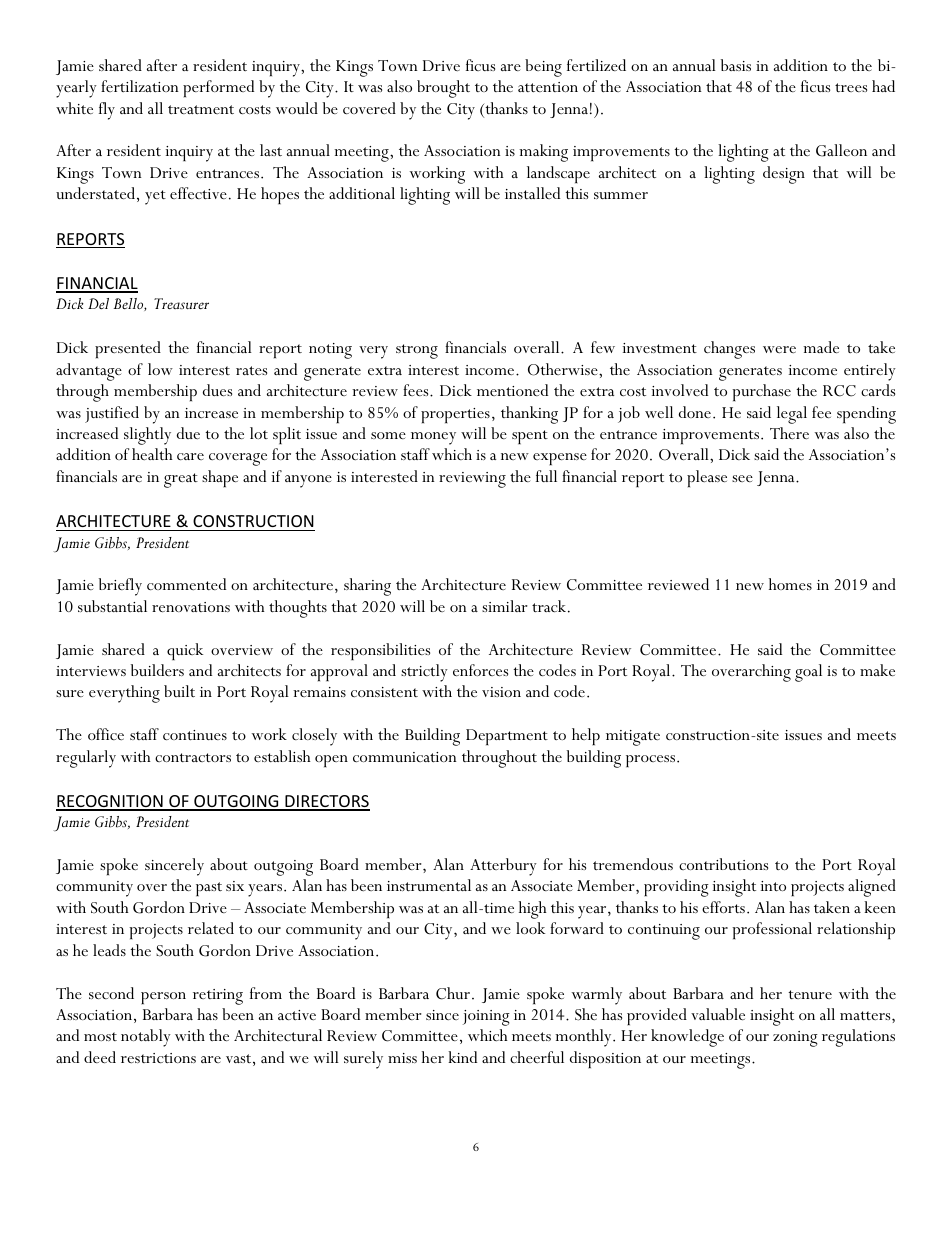 The height and width of the page is (1233, 952). I want to click on zoning, so click(795, 1039).
